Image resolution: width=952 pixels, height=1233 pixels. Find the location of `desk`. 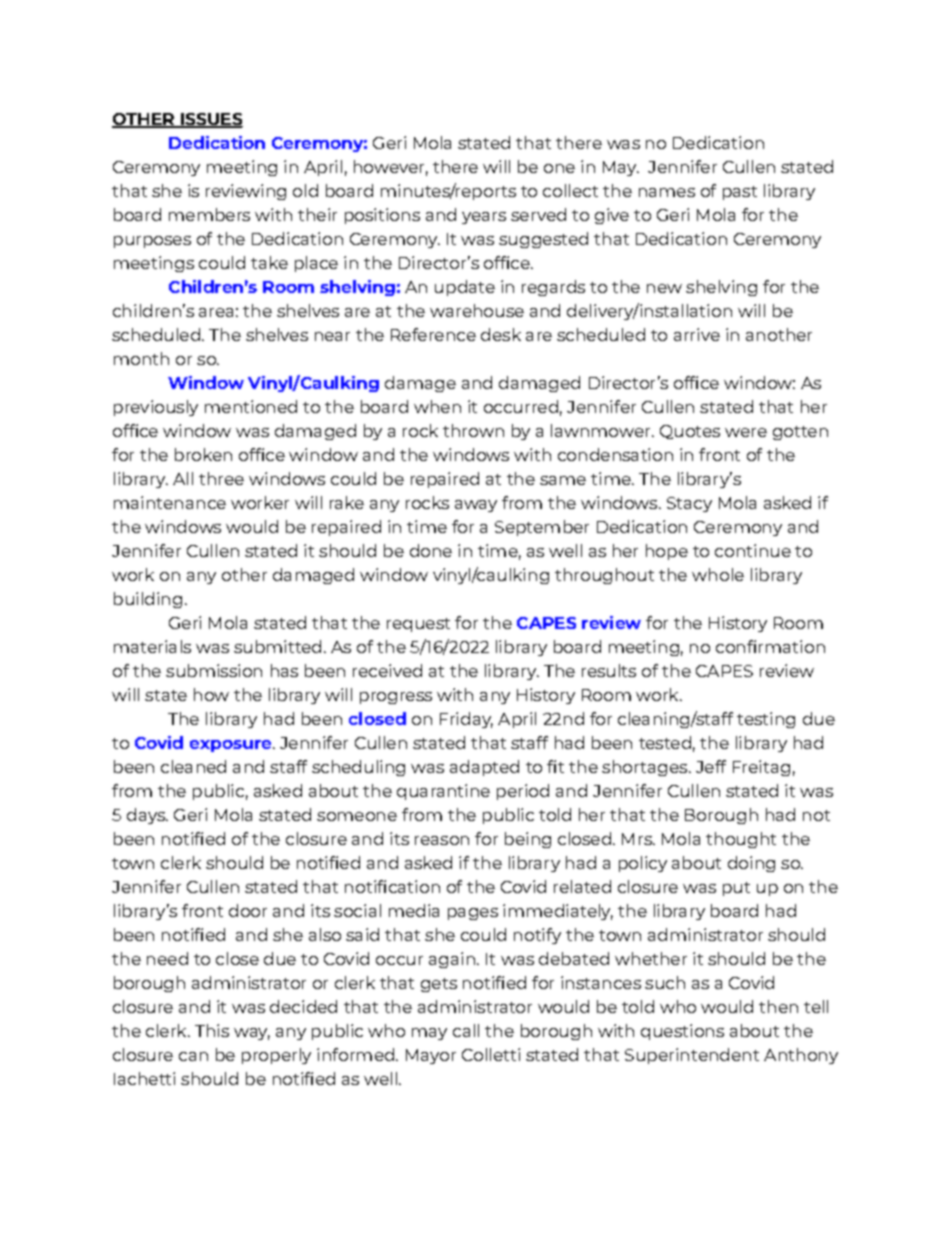

desk is located at coordinates (501, 334).
